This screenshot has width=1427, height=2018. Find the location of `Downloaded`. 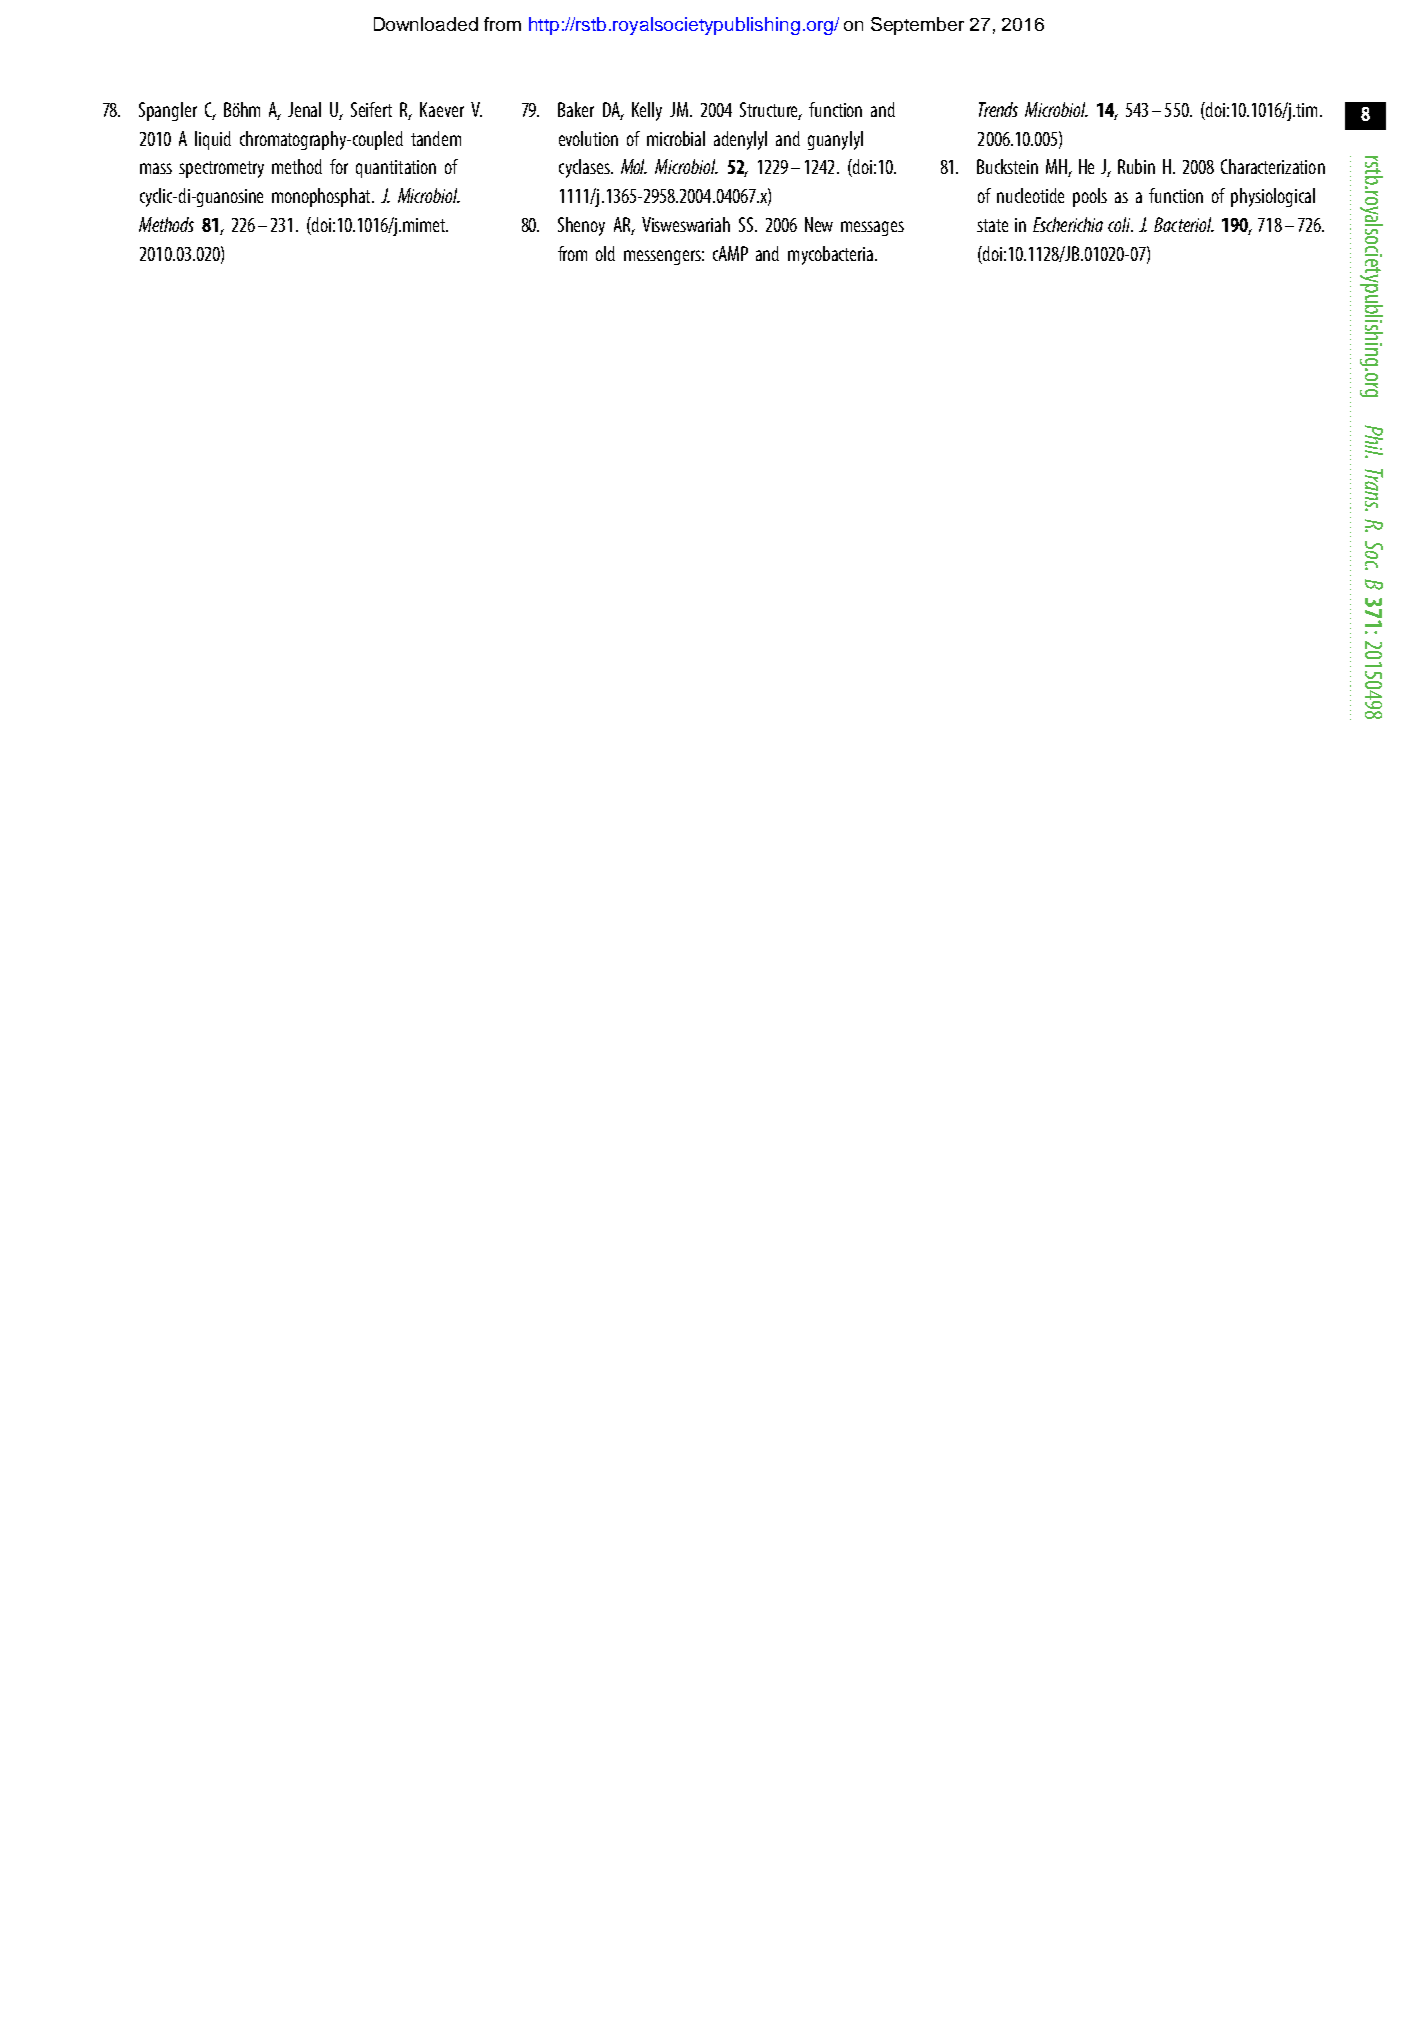

Downloaded is located at coordinates (426, 24).
